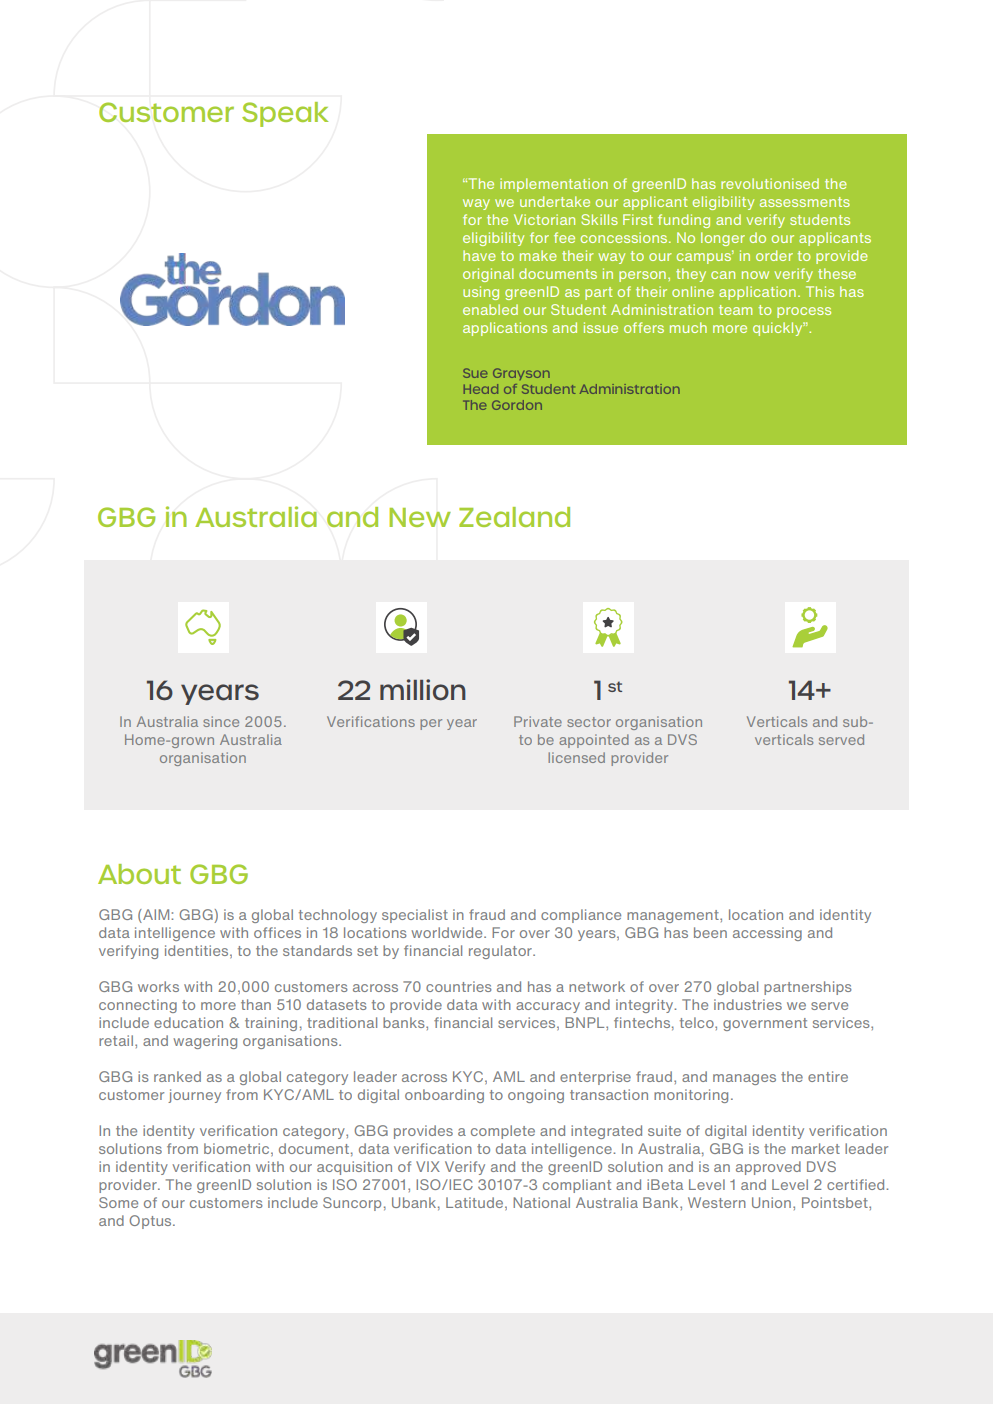  What do you see at coordinates (767, 934) in the screenshot?
I see `accessing` at bounding box center [767, 934].
